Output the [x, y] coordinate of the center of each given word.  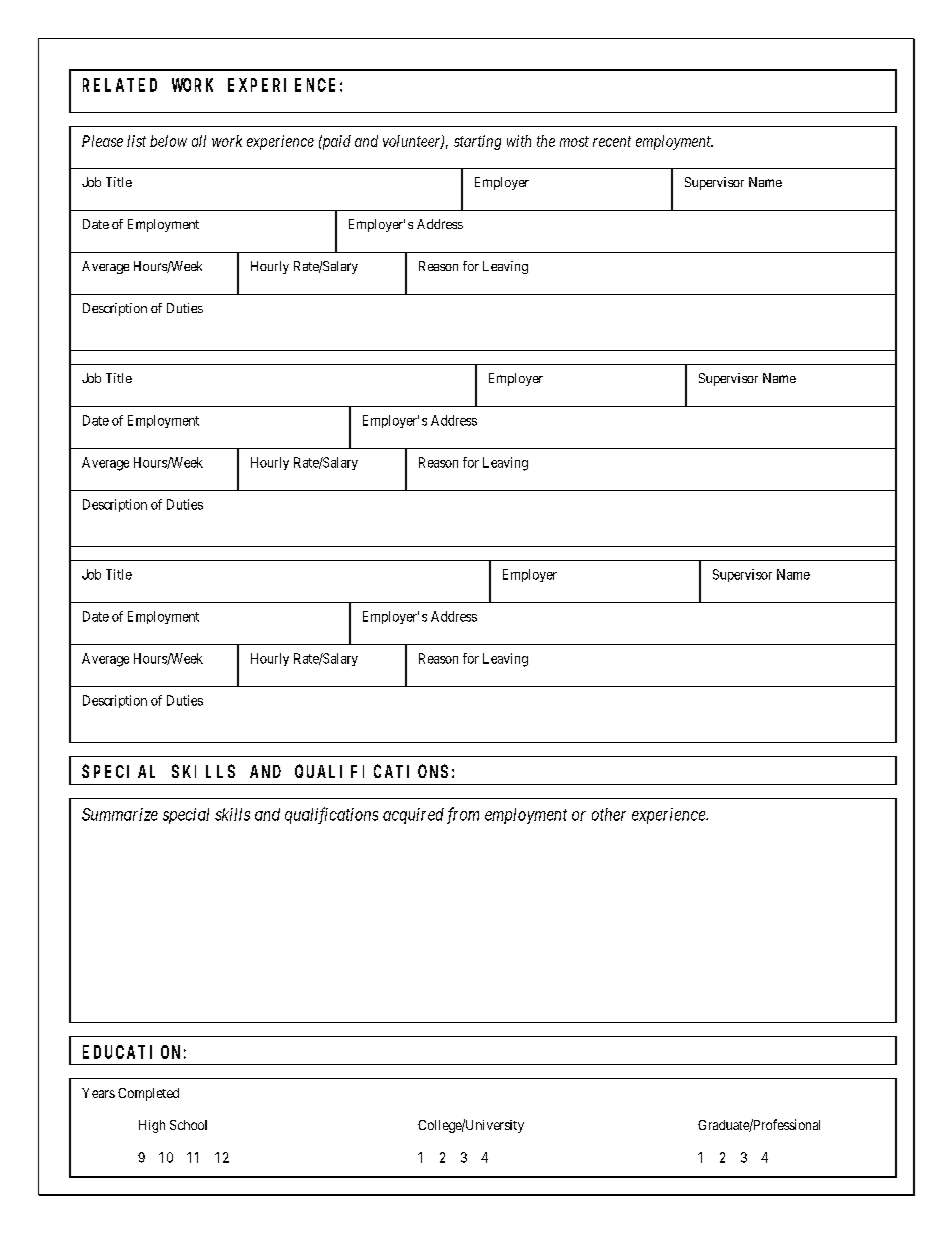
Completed [148, 1094]
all [199, 141]
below [168, 141]
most [574, 141]
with [519, 141]
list [136, 141]
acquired [413, 816]
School [188, 1125]
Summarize [120, 814]
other [609, 814]
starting [477, 142]
